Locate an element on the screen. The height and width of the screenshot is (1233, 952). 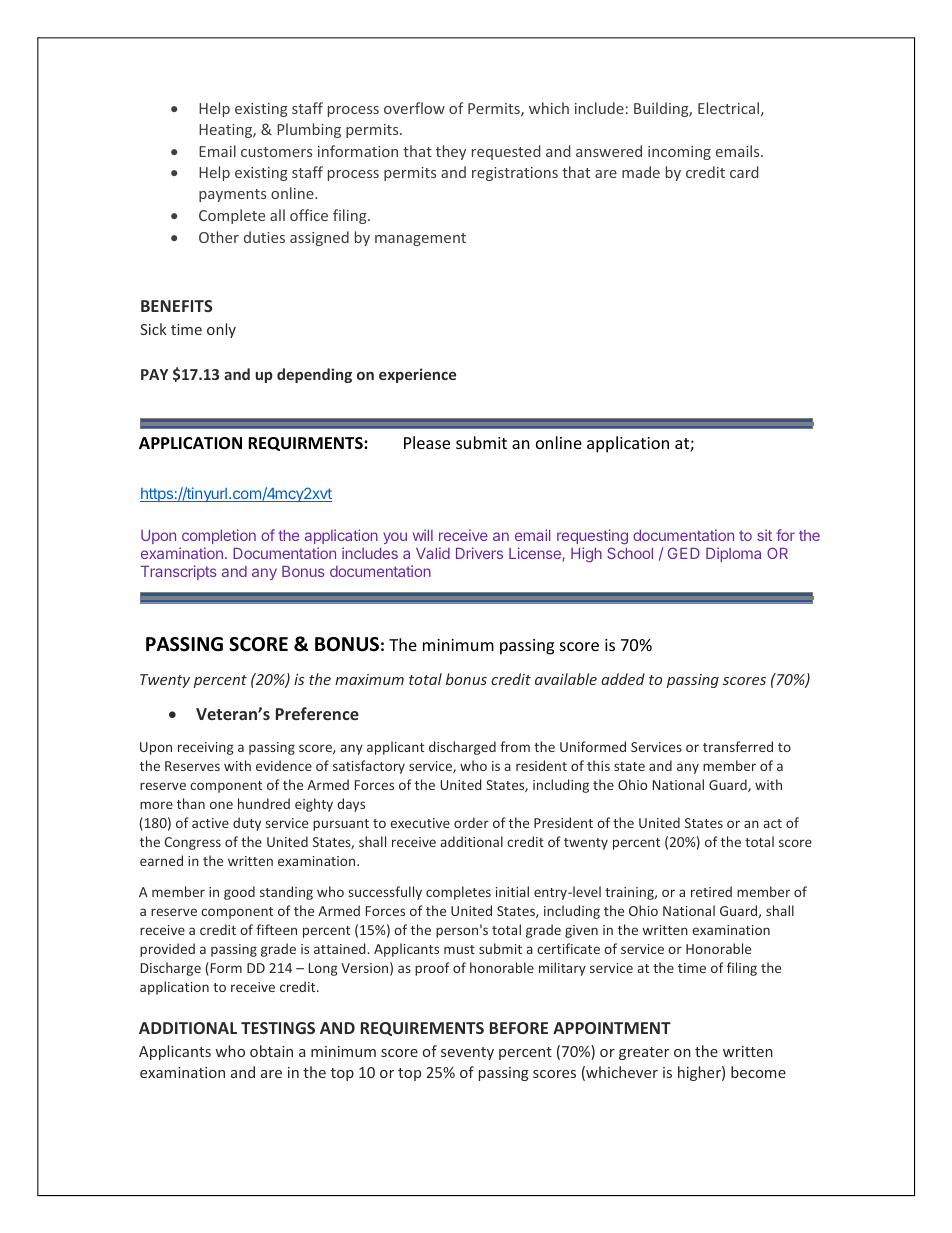
Drivers is located at coordinates (479, 553).
